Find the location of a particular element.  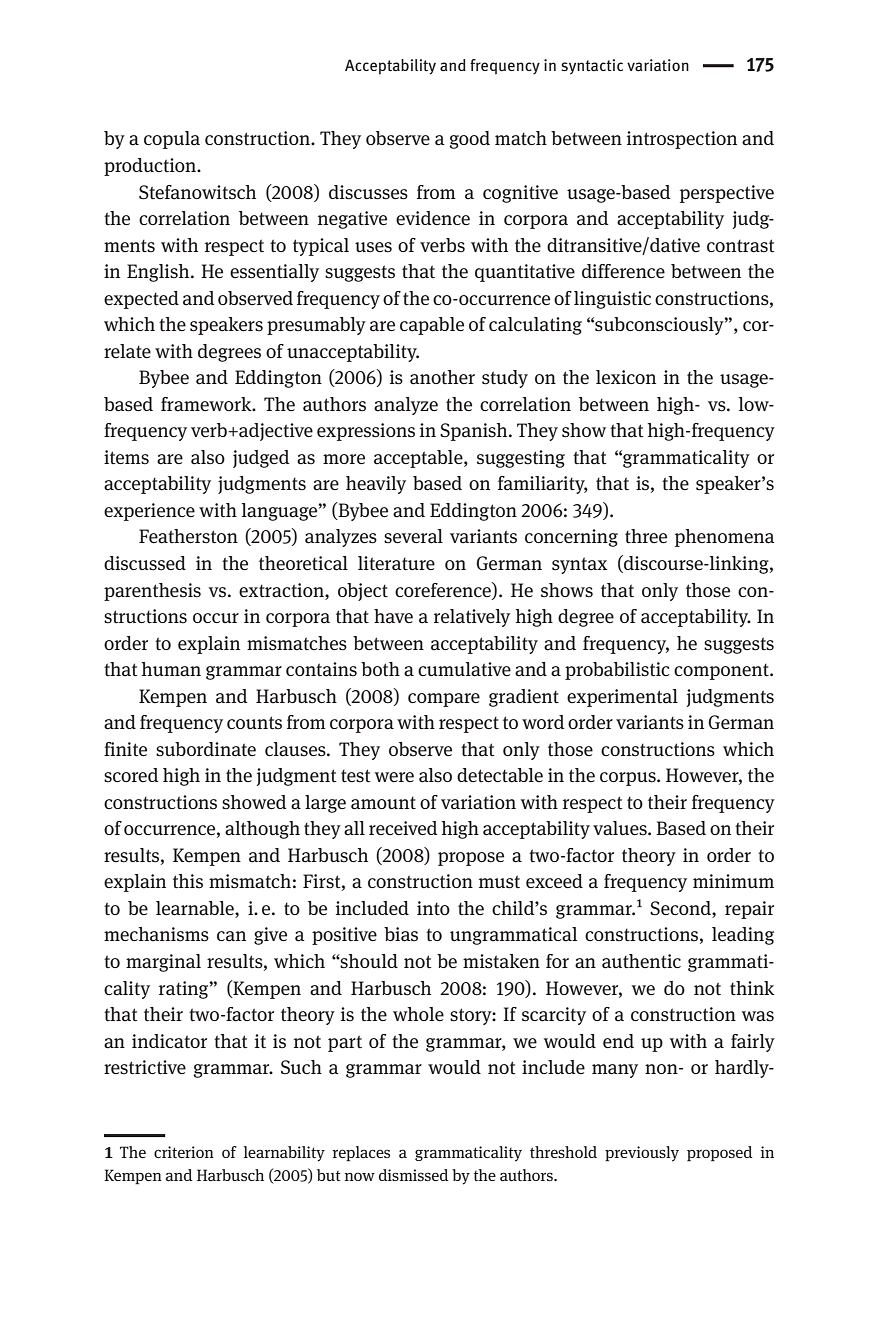

acceptable is located at coordinates (419, 459).
